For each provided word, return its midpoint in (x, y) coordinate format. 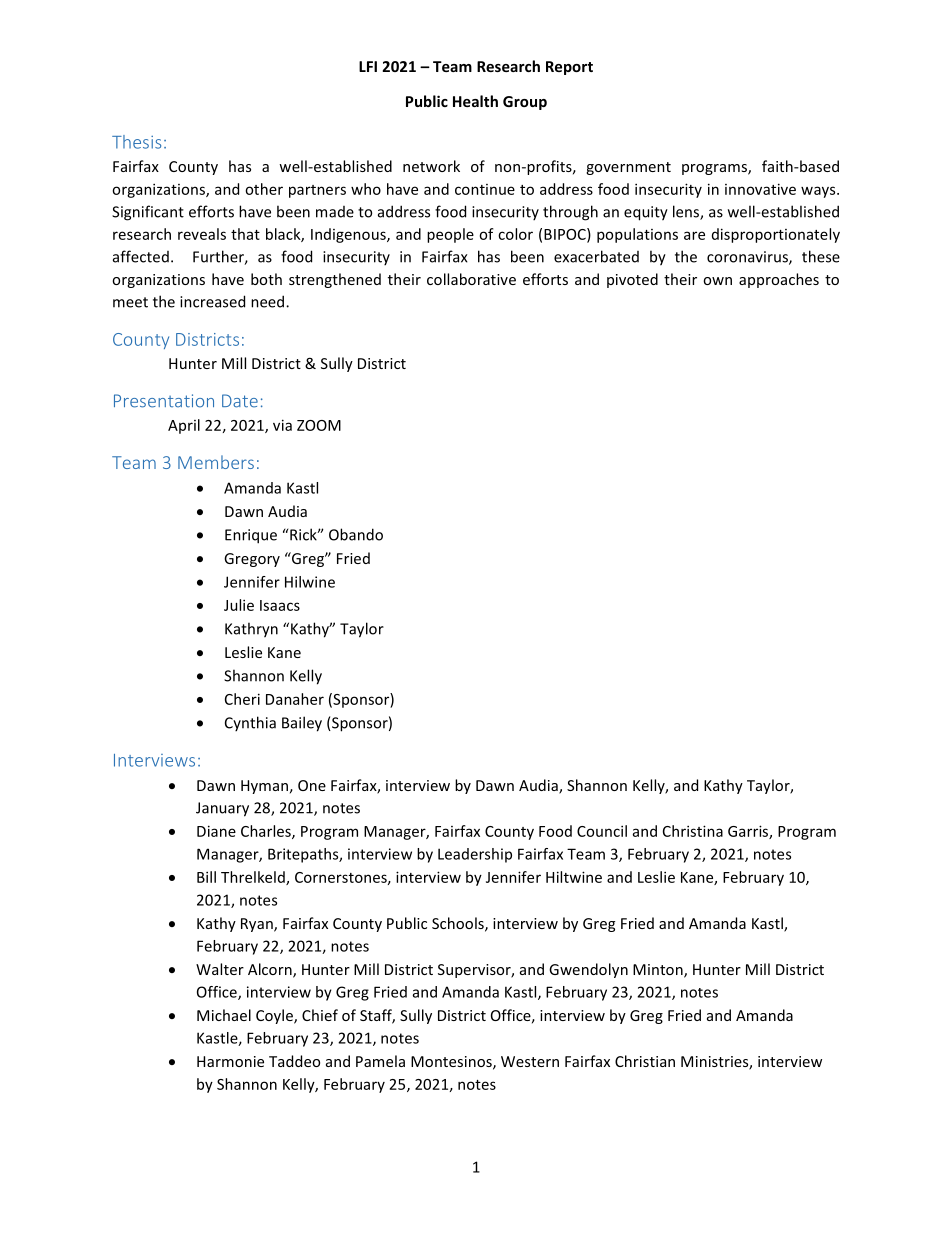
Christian (645, 1061)
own (717, 281)
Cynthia (250, 723)
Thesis (136, 142)
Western (530, 1061)
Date (240, 401)
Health (475, 101)
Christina (693, 831)
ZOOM (319, 425)
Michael (224, 1015)
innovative (760, 189)
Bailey (302, 724)
